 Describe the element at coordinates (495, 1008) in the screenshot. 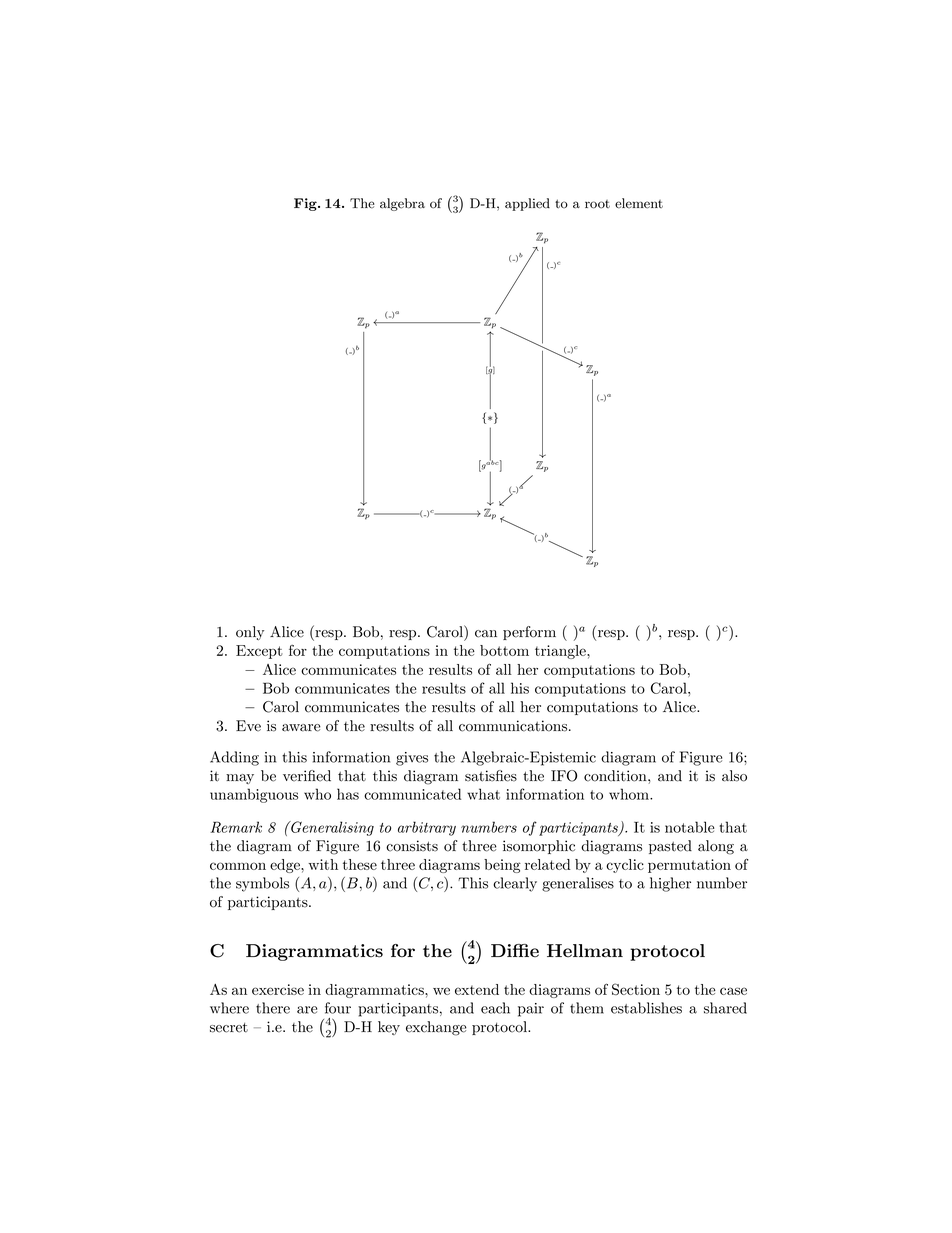

I see `each` at that location.
